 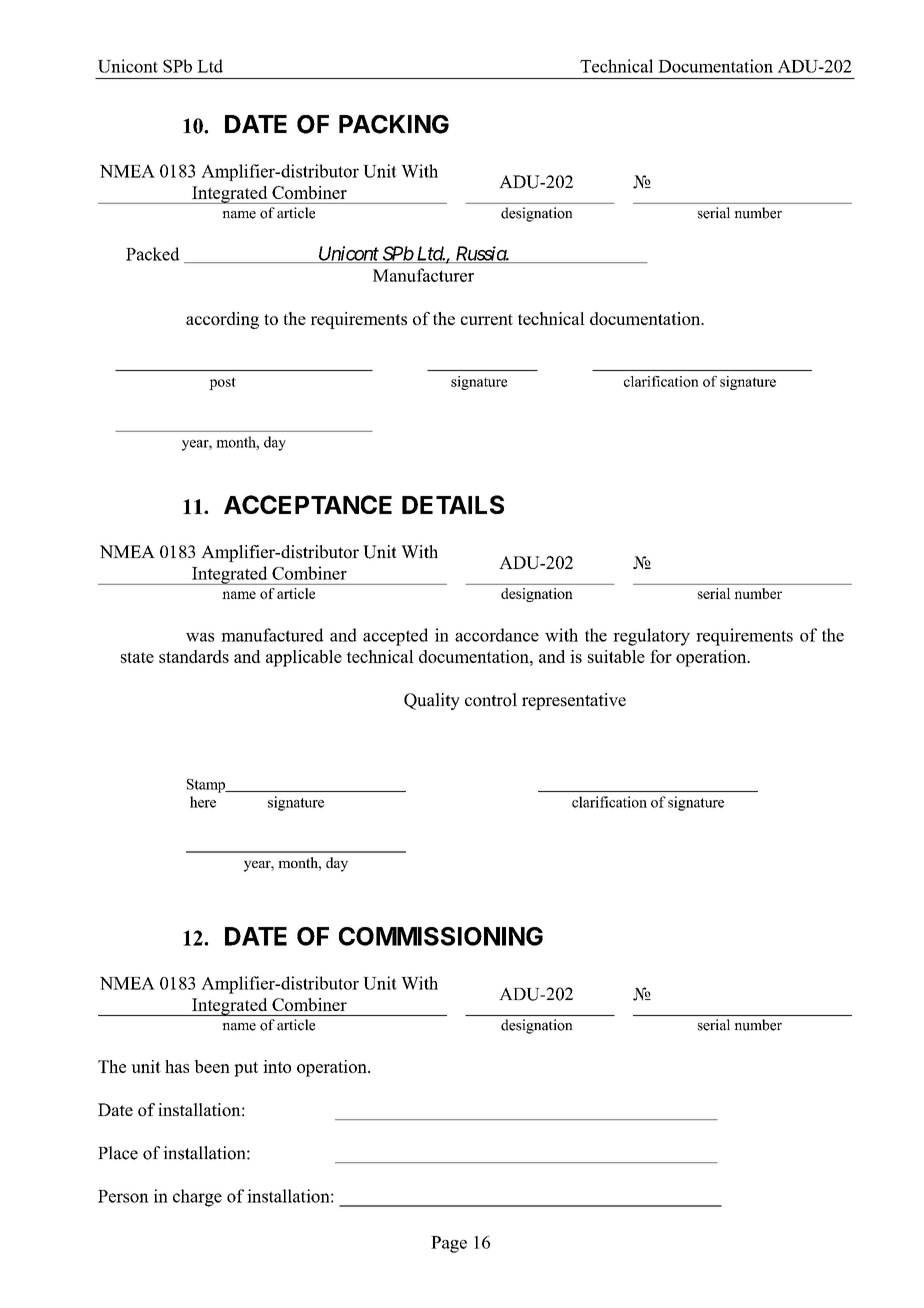 What do you see at coordinates (222, 383) in the screenshot?
I see `post` at bounding box center [222, 383].
